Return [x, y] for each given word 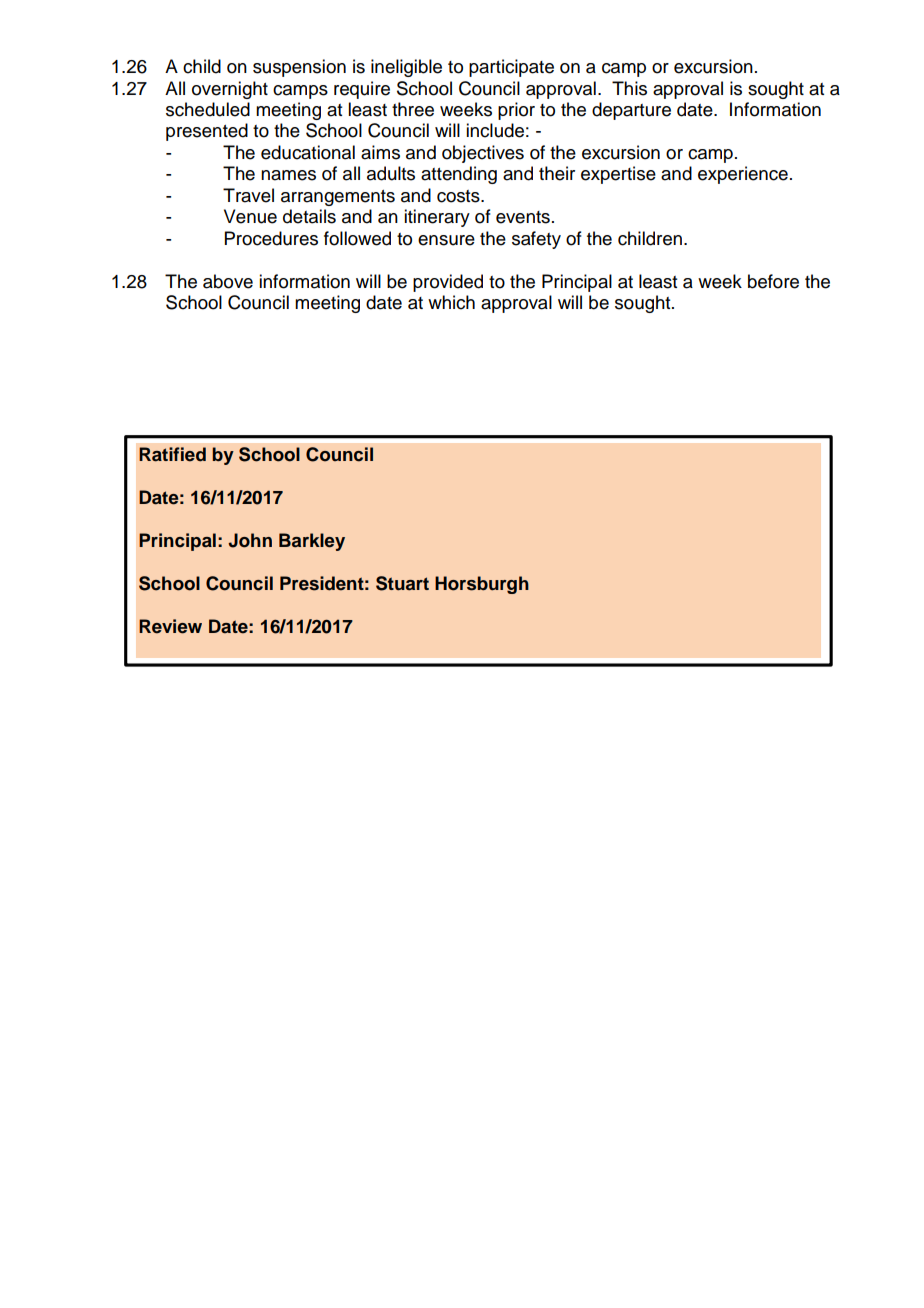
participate [511, 68]
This [629, 88]
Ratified [172, 454]
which [451, 302]
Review [170, 626]
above [228, 281]
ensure [446, 240]
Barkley [312, 542]
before [773, 281]
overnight [230, 90]
